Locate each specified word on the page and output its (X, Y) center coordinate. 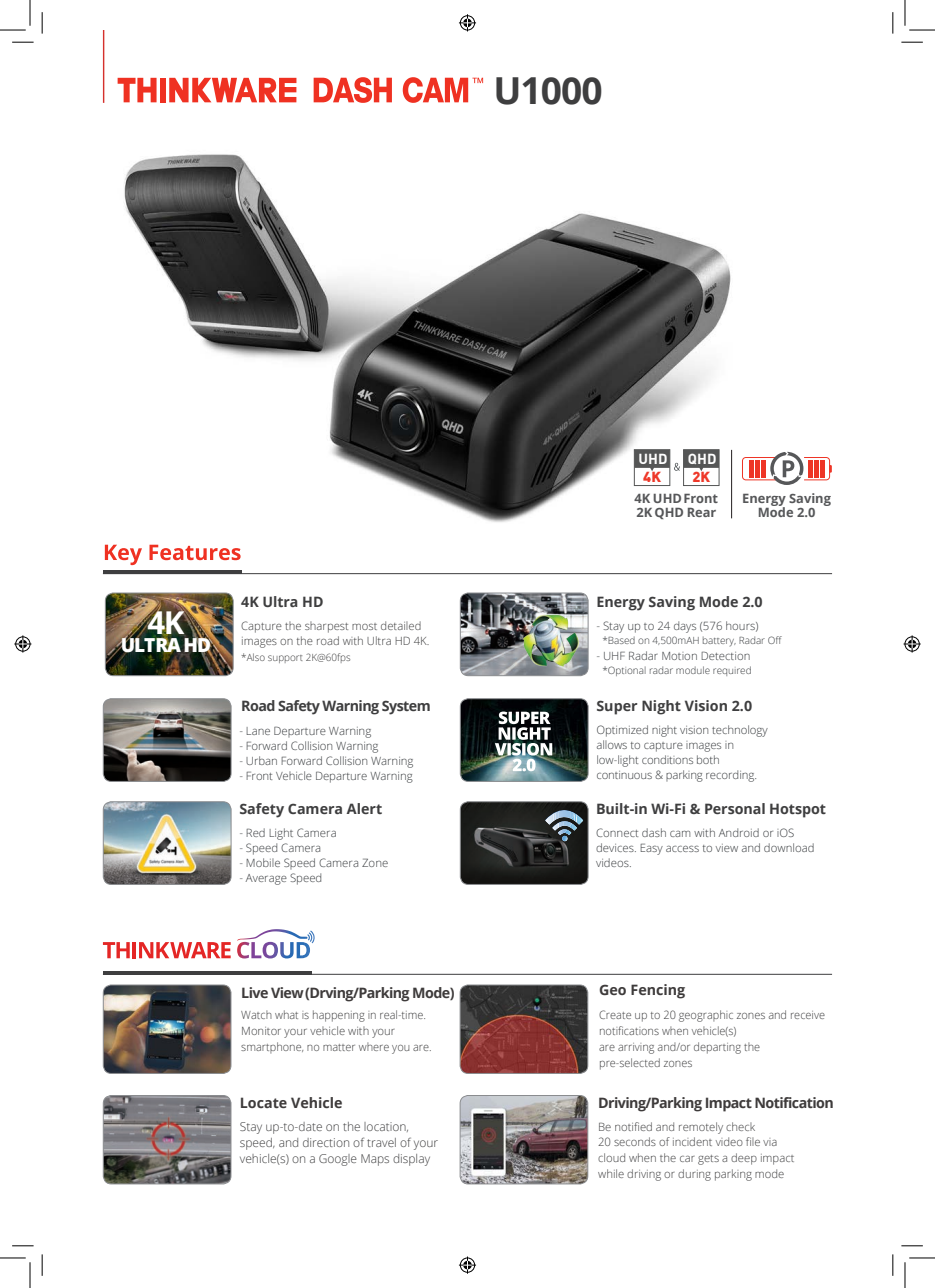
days (685, 627)
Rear (702, 512)
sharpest (326, 627)
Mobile (263, 862)
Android (739, 832)
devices (616, 847)
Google (338, 1160)
